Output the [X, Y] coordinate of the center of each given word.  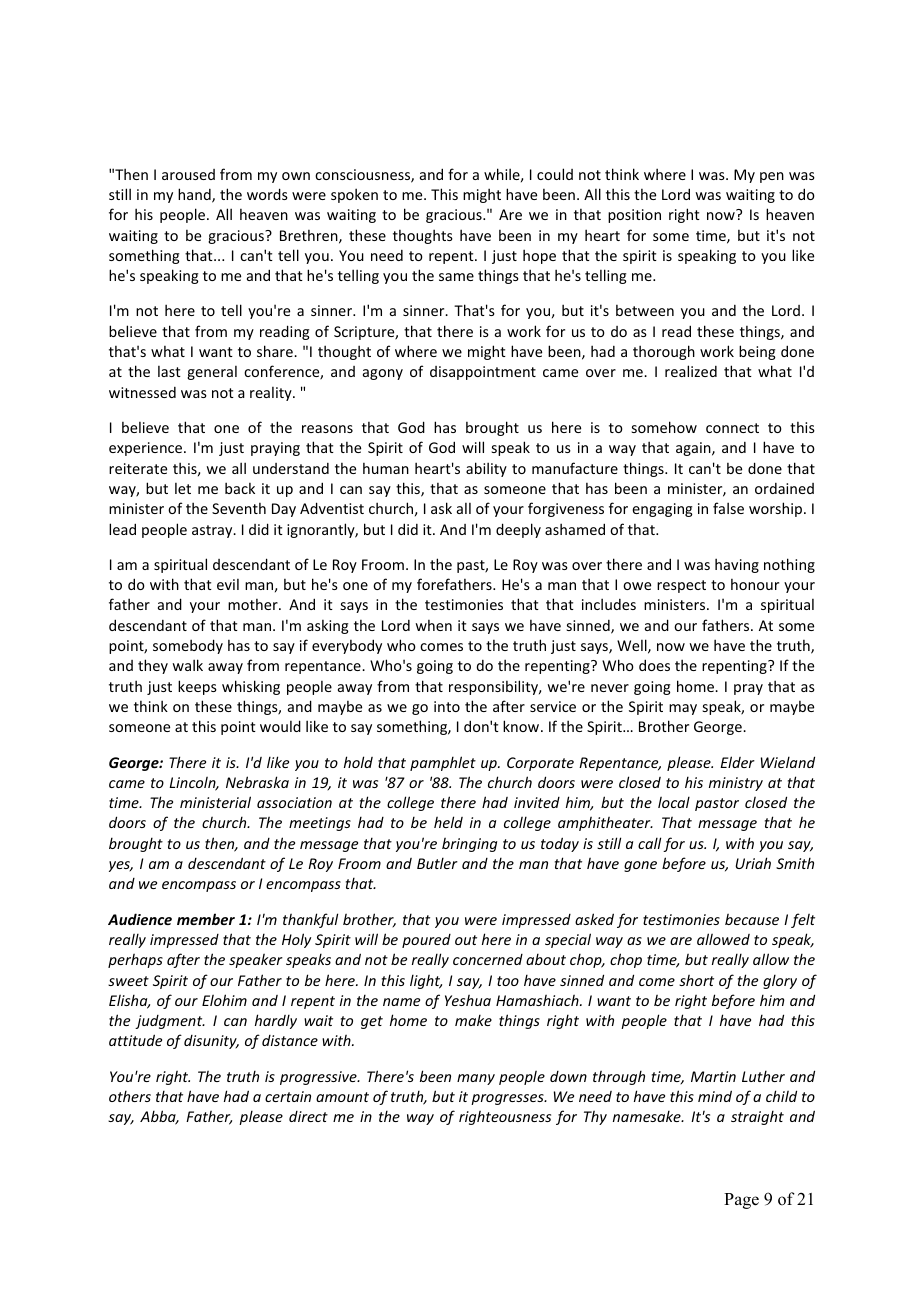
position [634, 216]
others [130, 1096]
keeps [197, 687]
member [206, 919]
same [456, 277]
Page [741, 1201]
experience [147, 449]
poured [426, 941]
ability [486, 469]
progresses [508, 1099]
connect [732, 428]
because [752, 919]
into [447, 706]
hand [195, 195]
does [654, 665]
